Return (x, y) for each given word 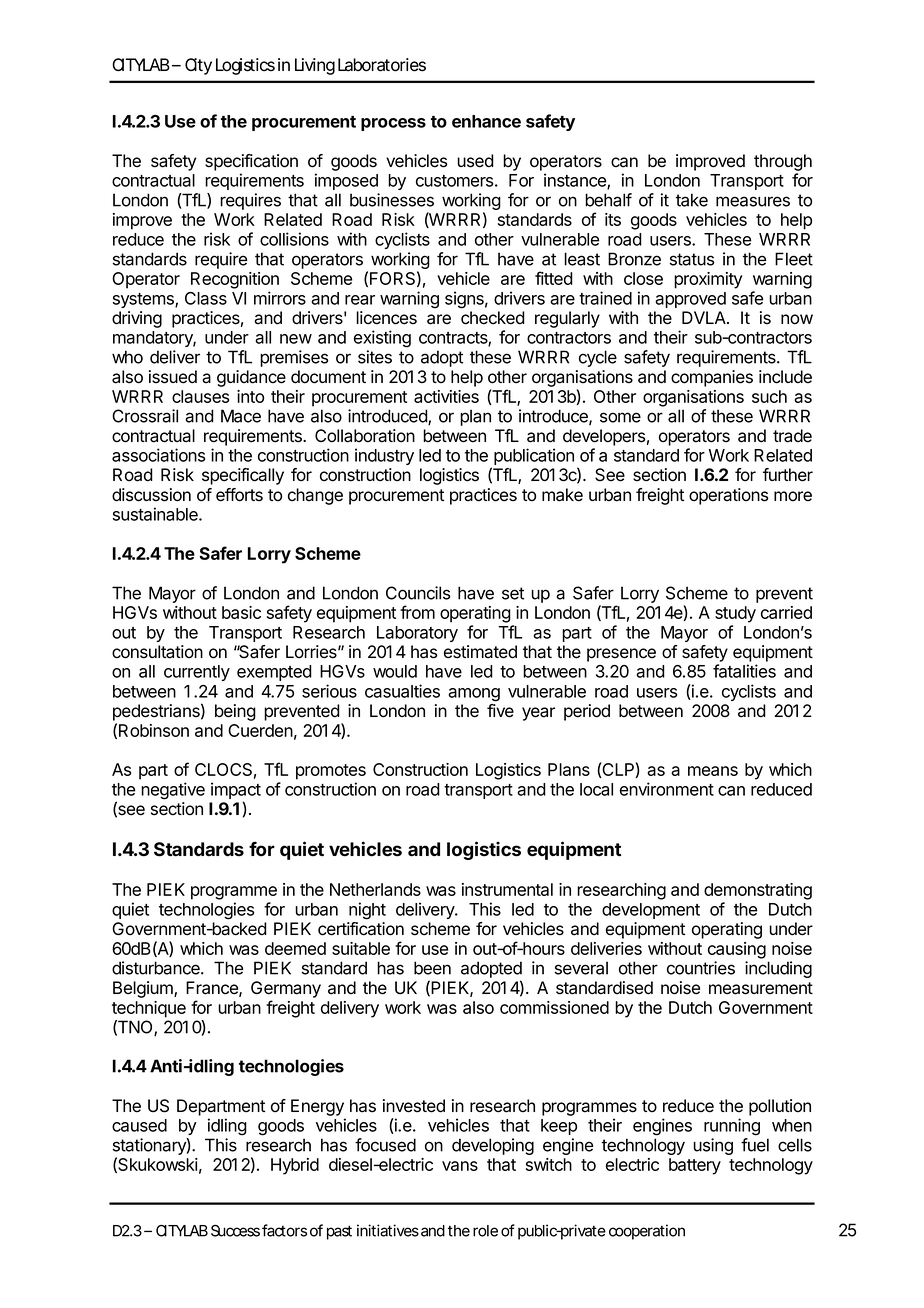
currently (197, 673)
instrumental (507, 889)
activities (446, 396)
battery (695, 1166)
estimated (480, 652)
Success (235, 1231)
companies (712, 378)
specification (251, 162)
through (783, 162)
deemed (295, 948)
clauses (200, 396)
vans (460, 1166)
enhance (486, 121)
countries (701, 968)
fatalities (744, 671)
